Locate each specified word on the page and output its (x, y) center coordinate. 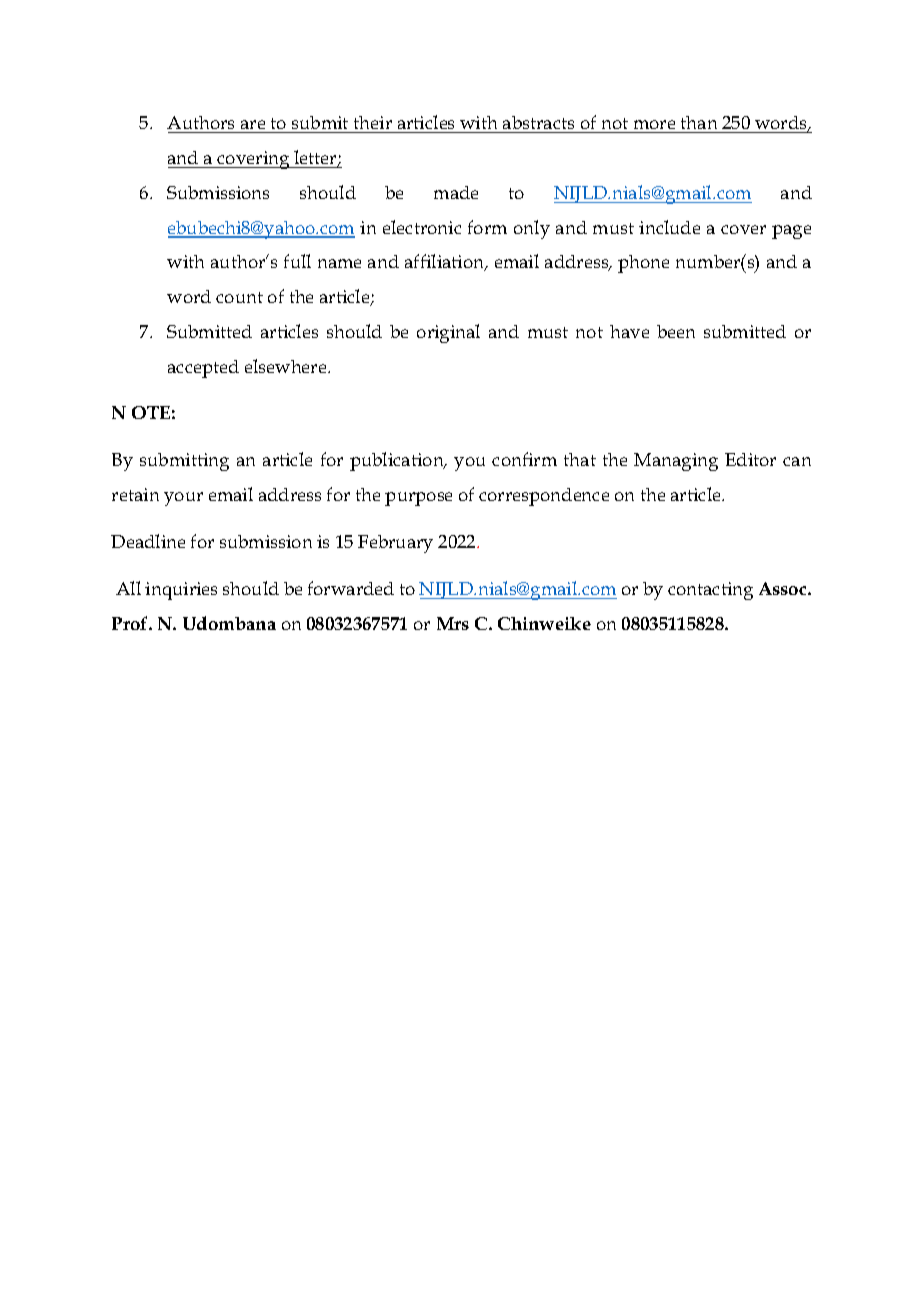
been (676, 331)
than (699, 122)
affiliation (446, 262)
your (183, 499)
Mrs (453, 623)
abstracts (538, 122)
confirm (524, 459)
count (239, 297)
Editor (750, 459)
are (253, 124)
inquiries (181, 591)
